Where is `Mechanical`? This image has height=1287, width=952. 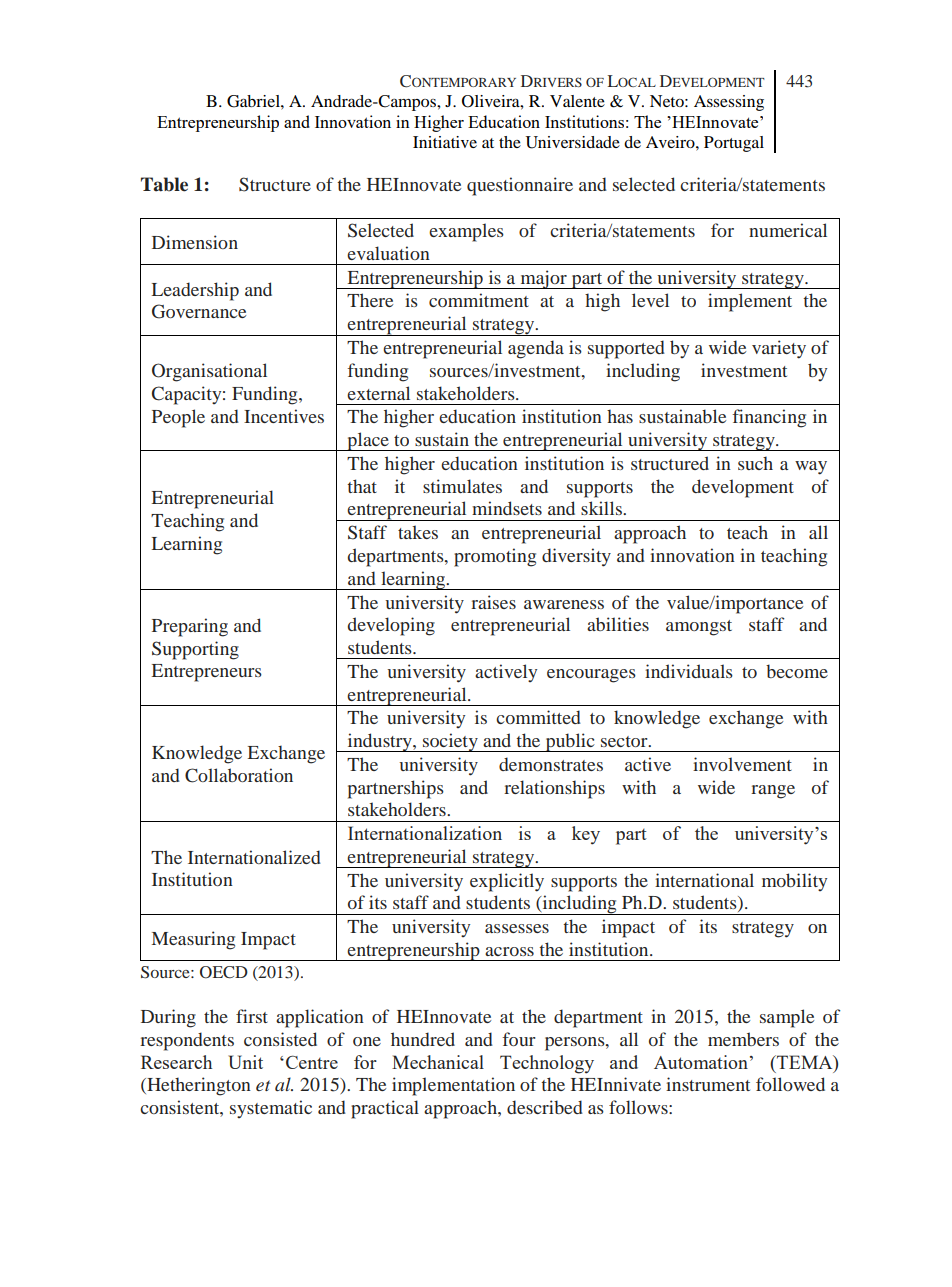
Mechanical is located at coordinates (438, 1062).
